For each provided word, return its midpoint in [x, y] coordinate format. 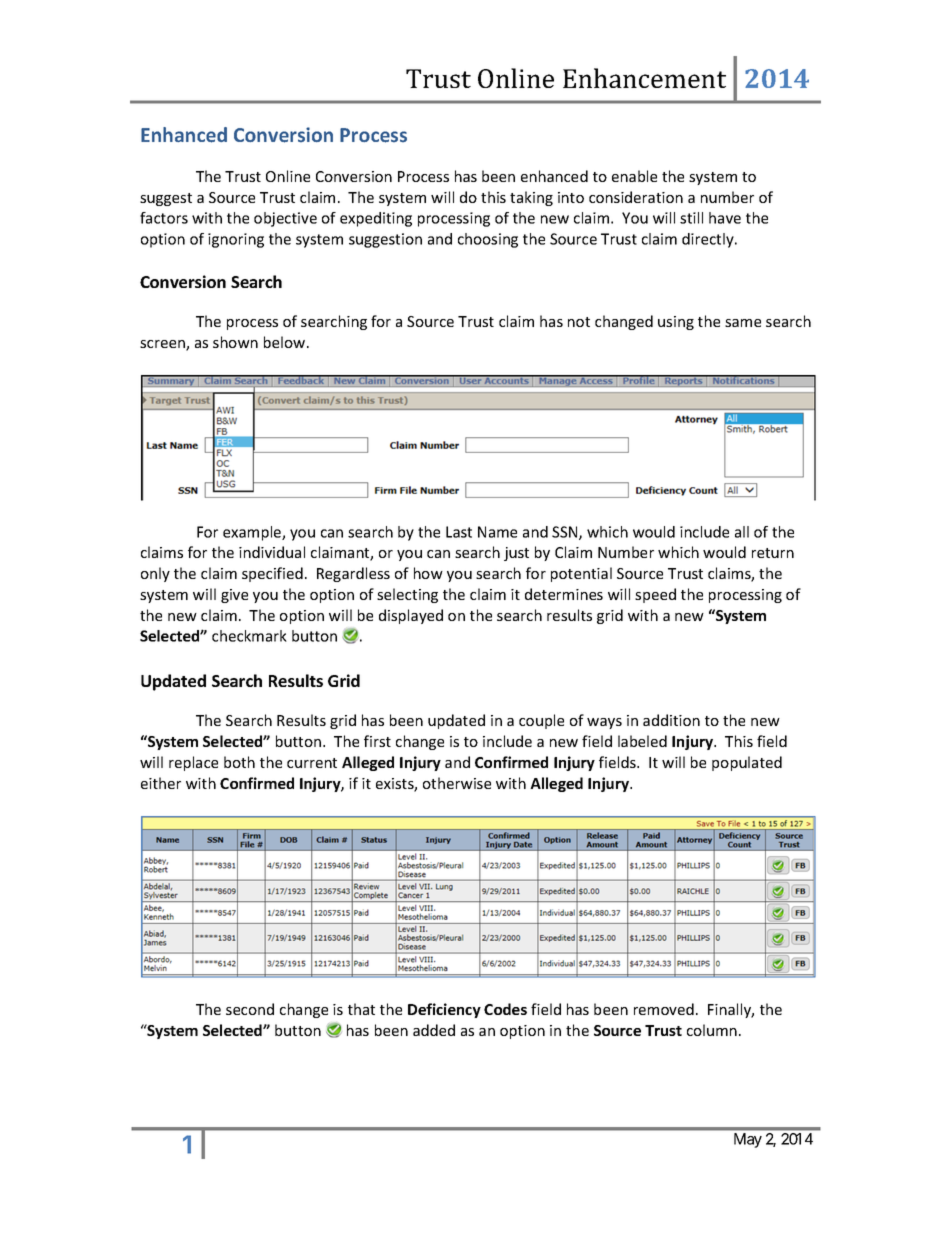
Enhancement [644, 78]
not [579, 322]
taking [531, 198]
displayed [411, 616]
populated [747, 763]
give [234, 596]
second [250, 1009]
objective [285, 219]
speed [655, 595]
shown [235, 342]
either [161, 783]
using [676, 323]
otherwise [457, 783]
